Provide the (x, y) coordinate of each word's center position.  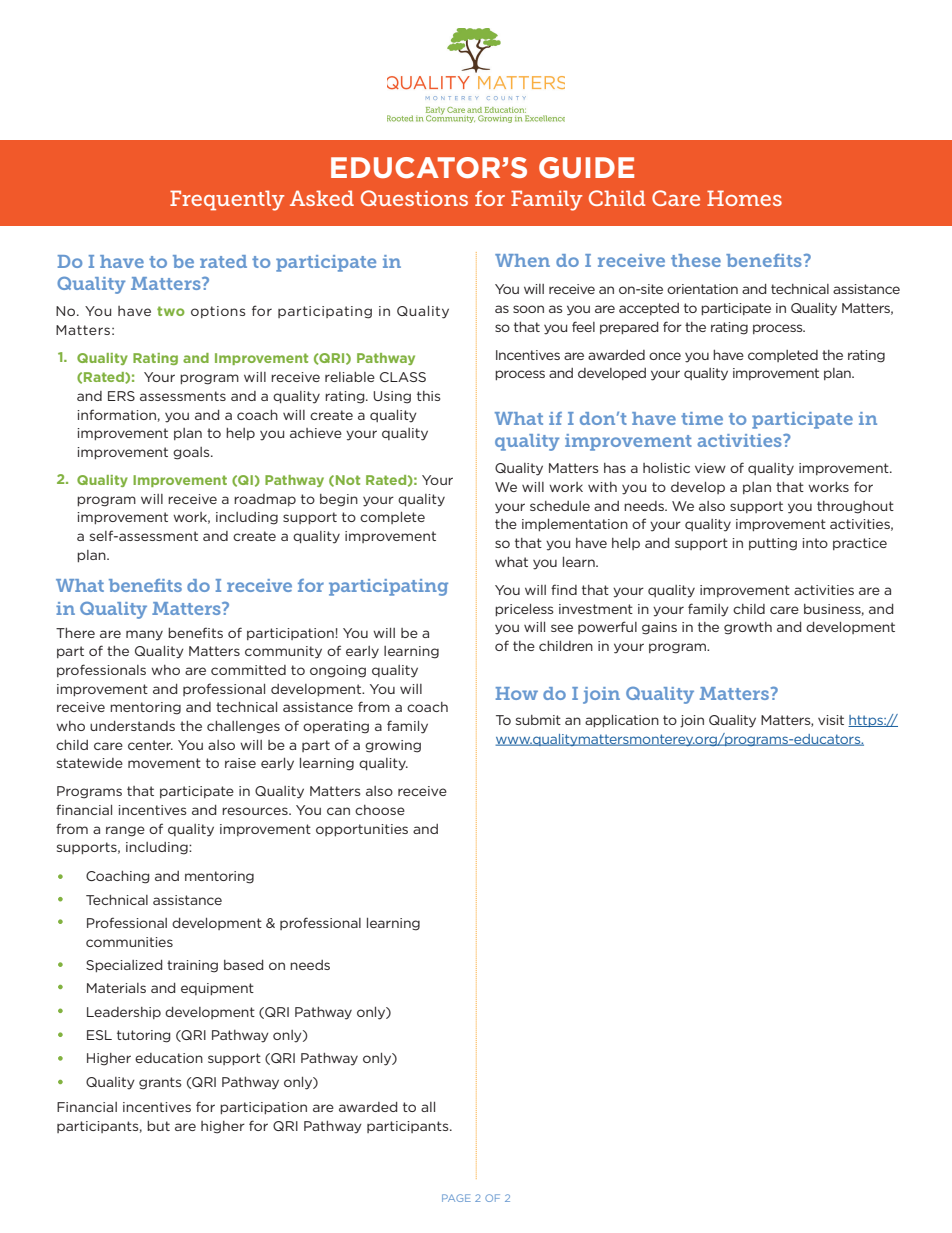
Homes (744, 198)
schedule (560, 506)
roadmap (265, 500)
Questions (414, 198)
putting (773, 544)
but (158, 1126)
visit (831, 720)
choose (380, 810)
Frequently (227, 200)
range (125, 831)
